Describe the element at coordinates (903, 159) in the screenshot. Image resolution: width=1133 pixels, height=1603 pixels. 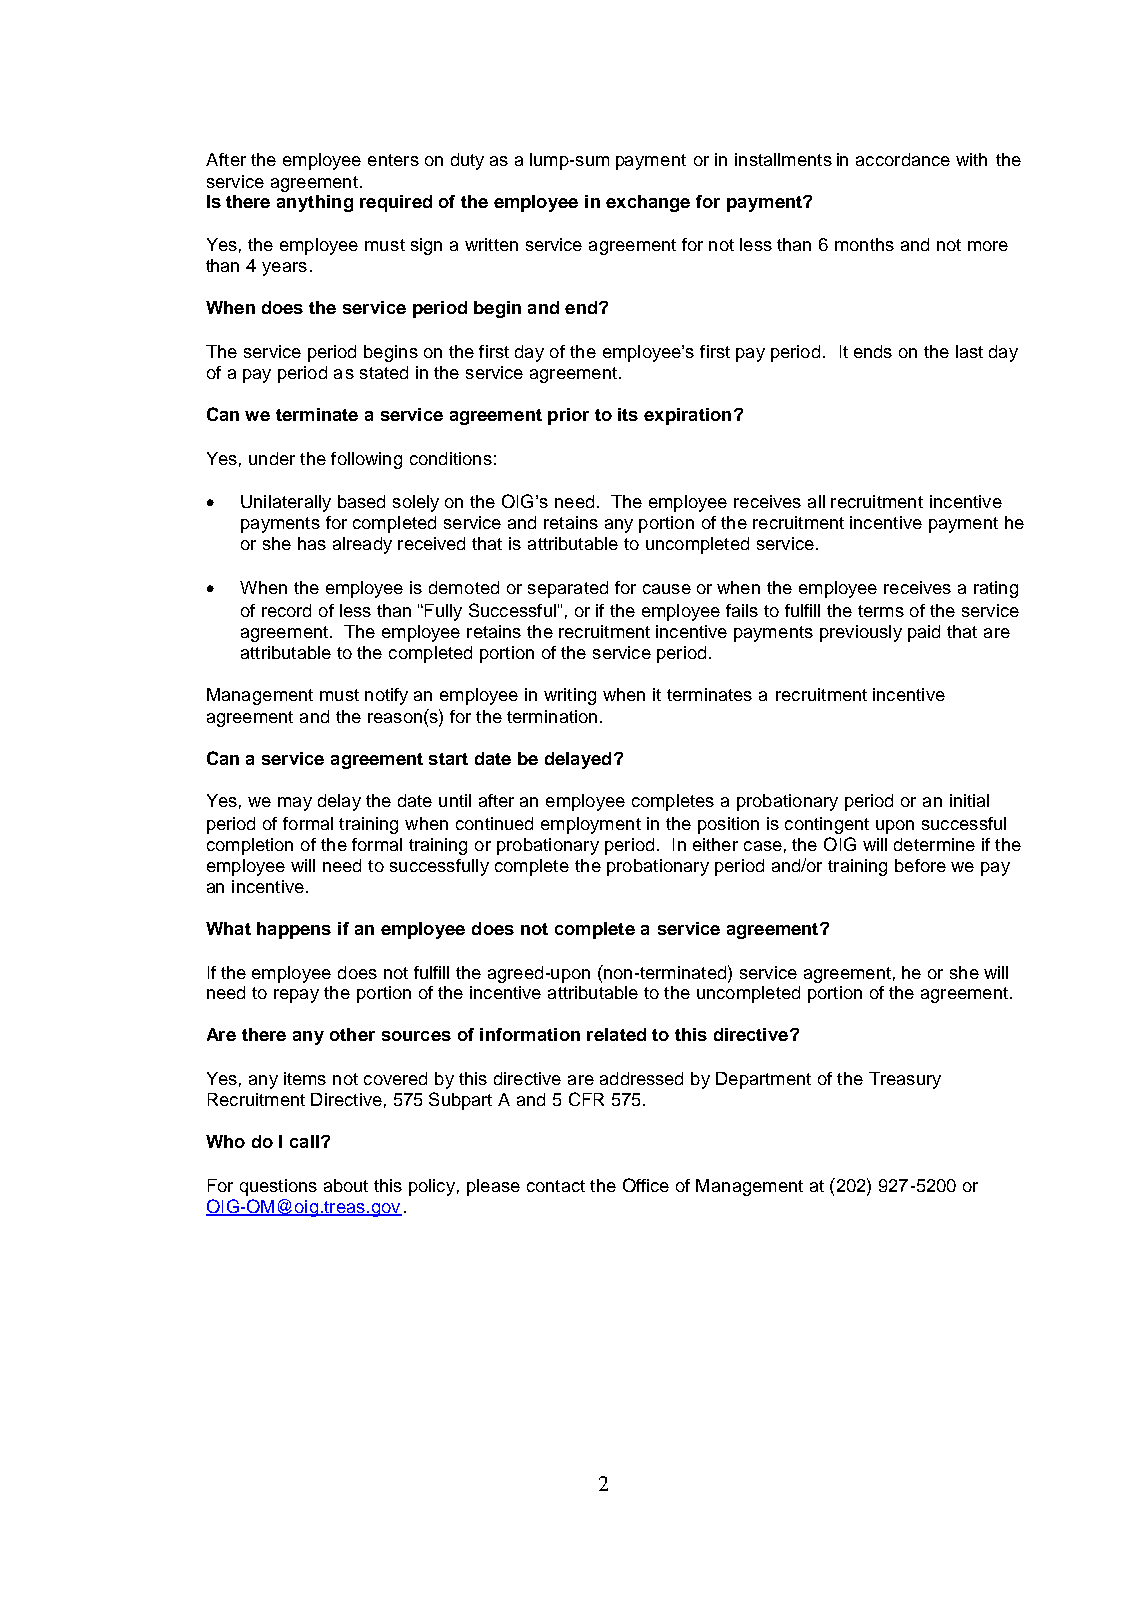
I see `accordance` at that location.
